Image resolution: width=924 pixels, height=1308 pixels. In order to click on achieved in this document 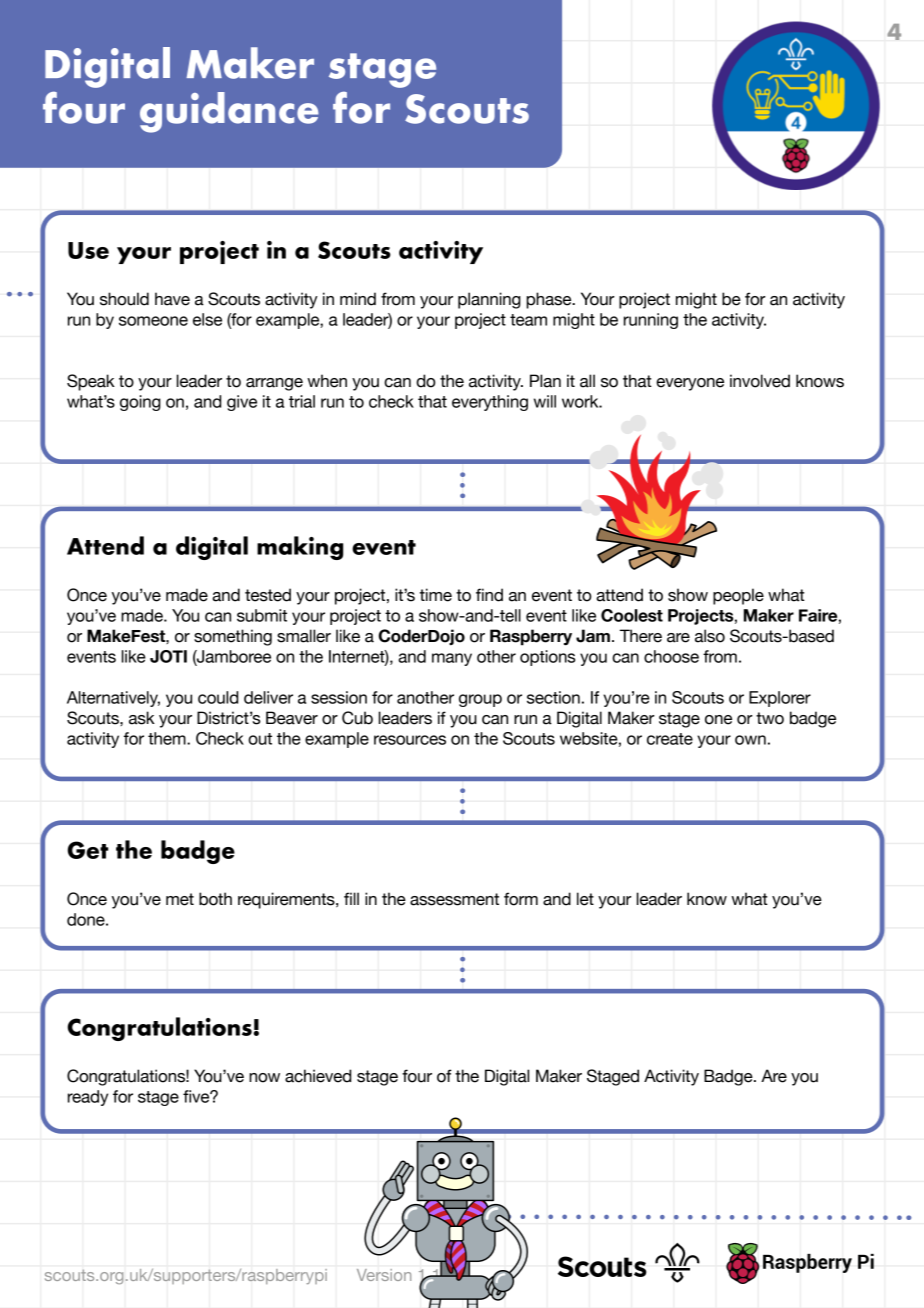, I will do `click(318, 1076)`.
